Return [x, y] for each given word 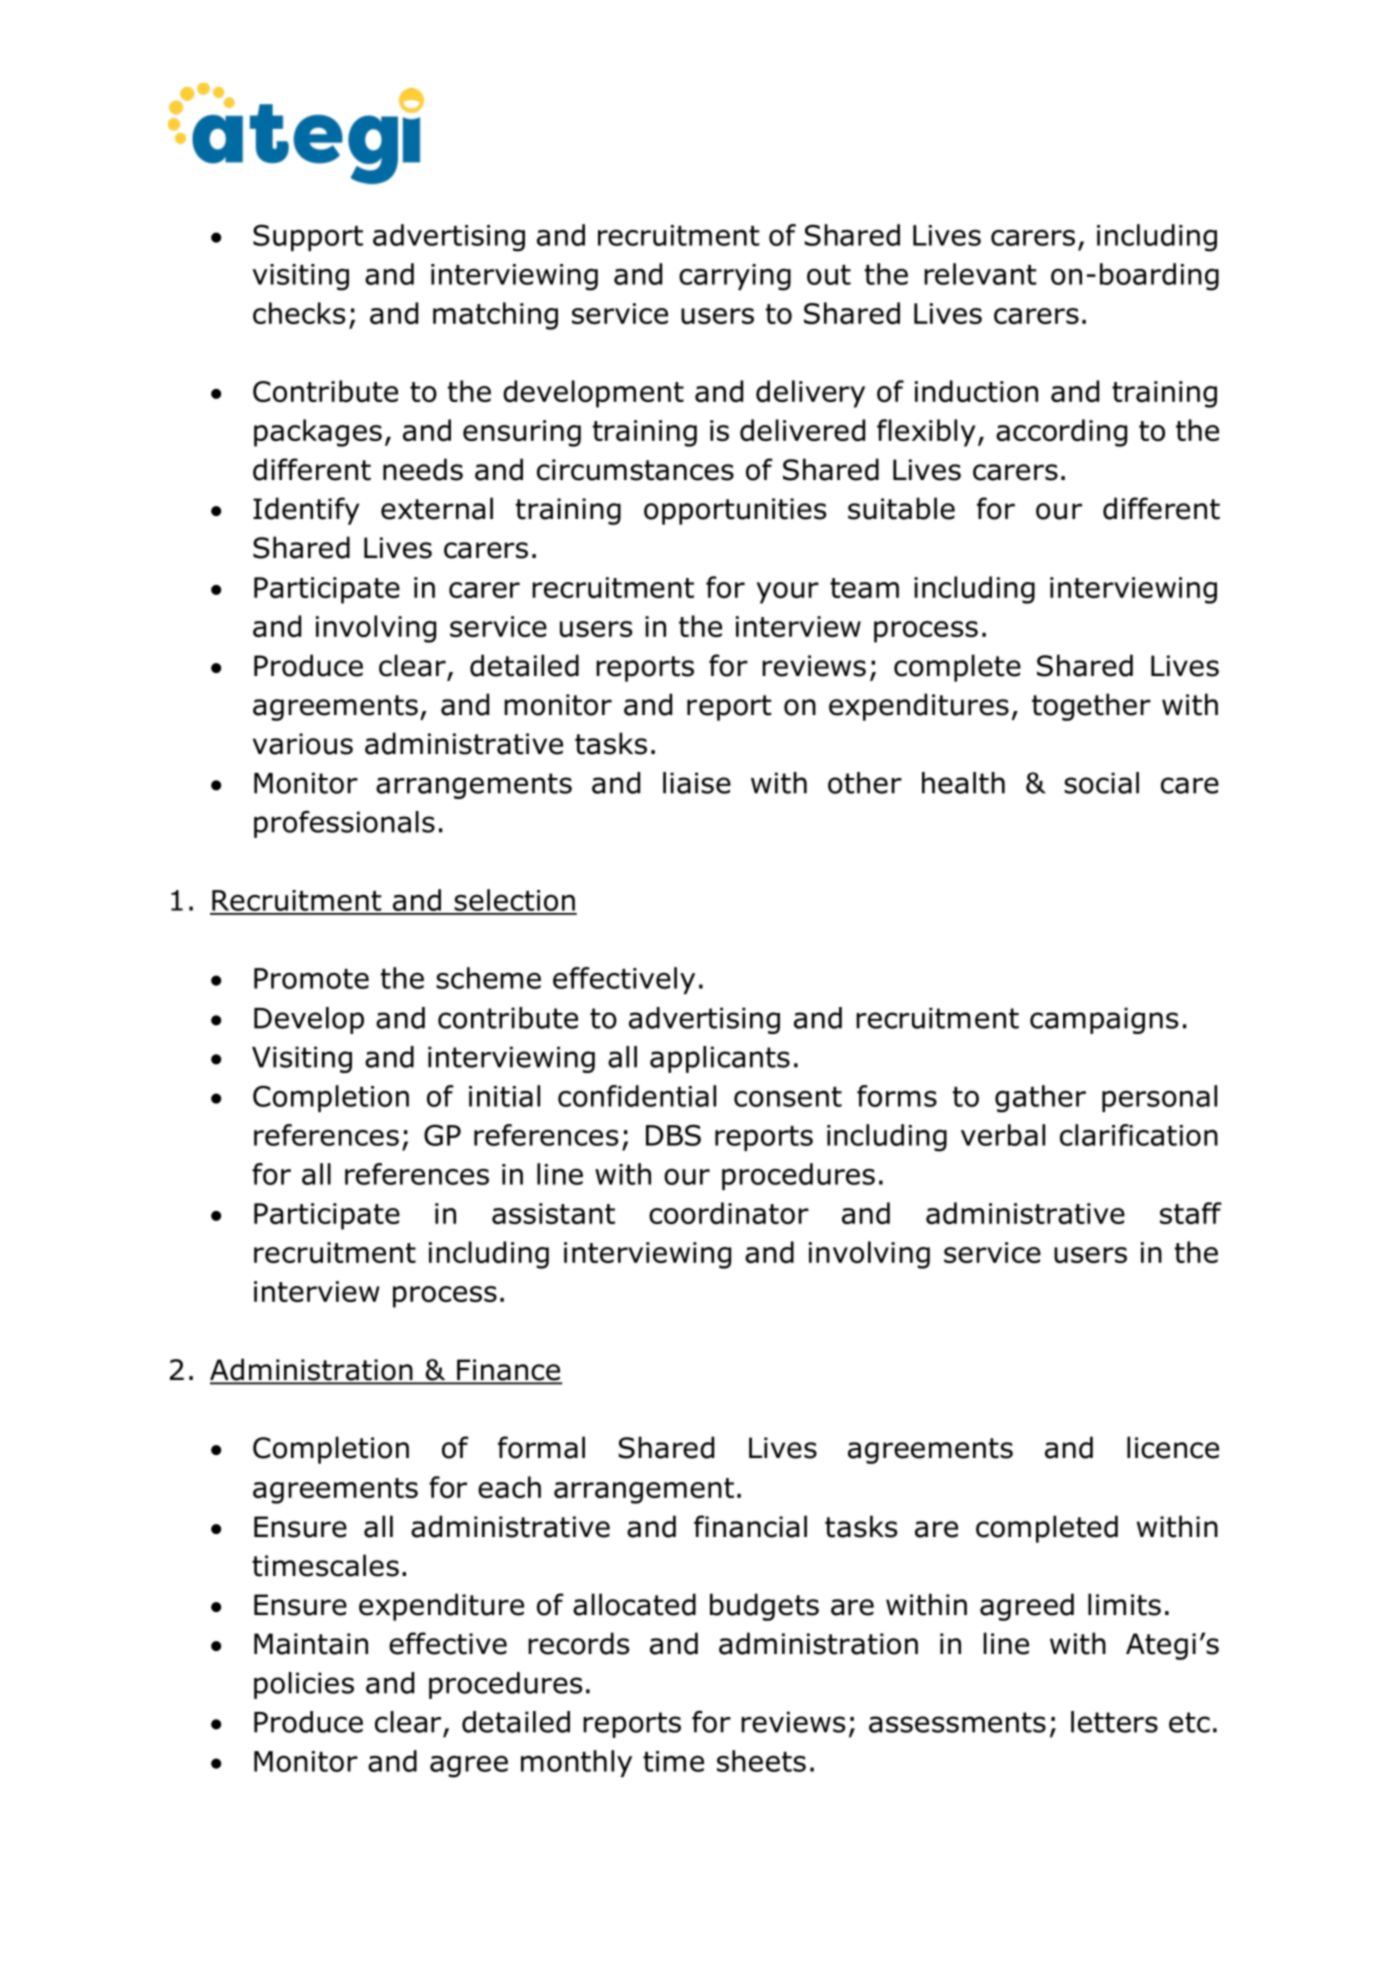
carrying [735, 277]
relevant [980, 274]
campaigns [1104, 1020]
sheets [761, 1761]
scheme [488, 978]
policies [304, 1685]
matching [495, 316]
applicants [720, 1059]
